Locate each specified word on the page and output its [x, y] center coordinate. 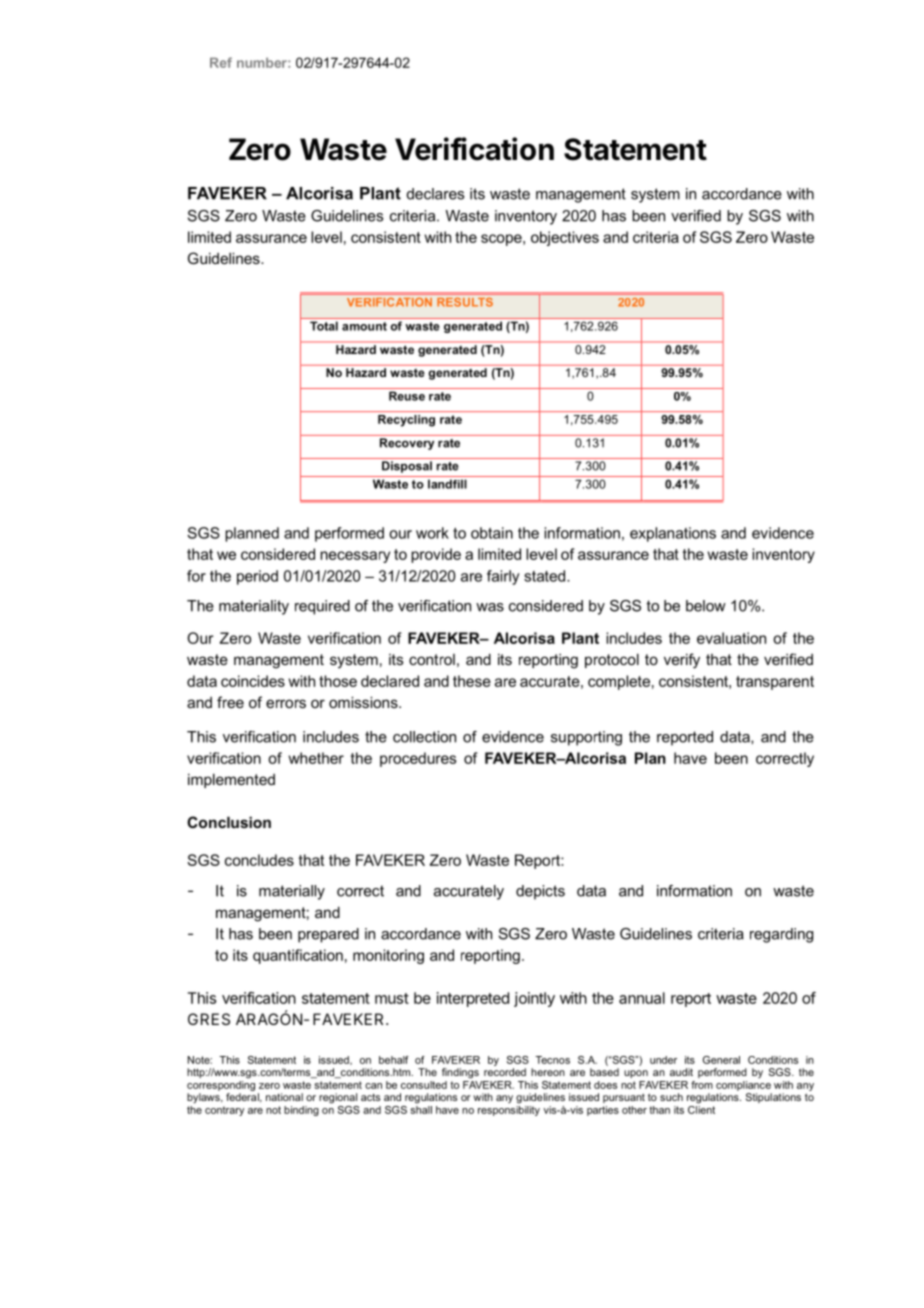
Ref [221, 62]
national [284, 1097]
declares [435, 194]
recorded [505, 1072]
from [702, 1085]
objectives [565, 238]
